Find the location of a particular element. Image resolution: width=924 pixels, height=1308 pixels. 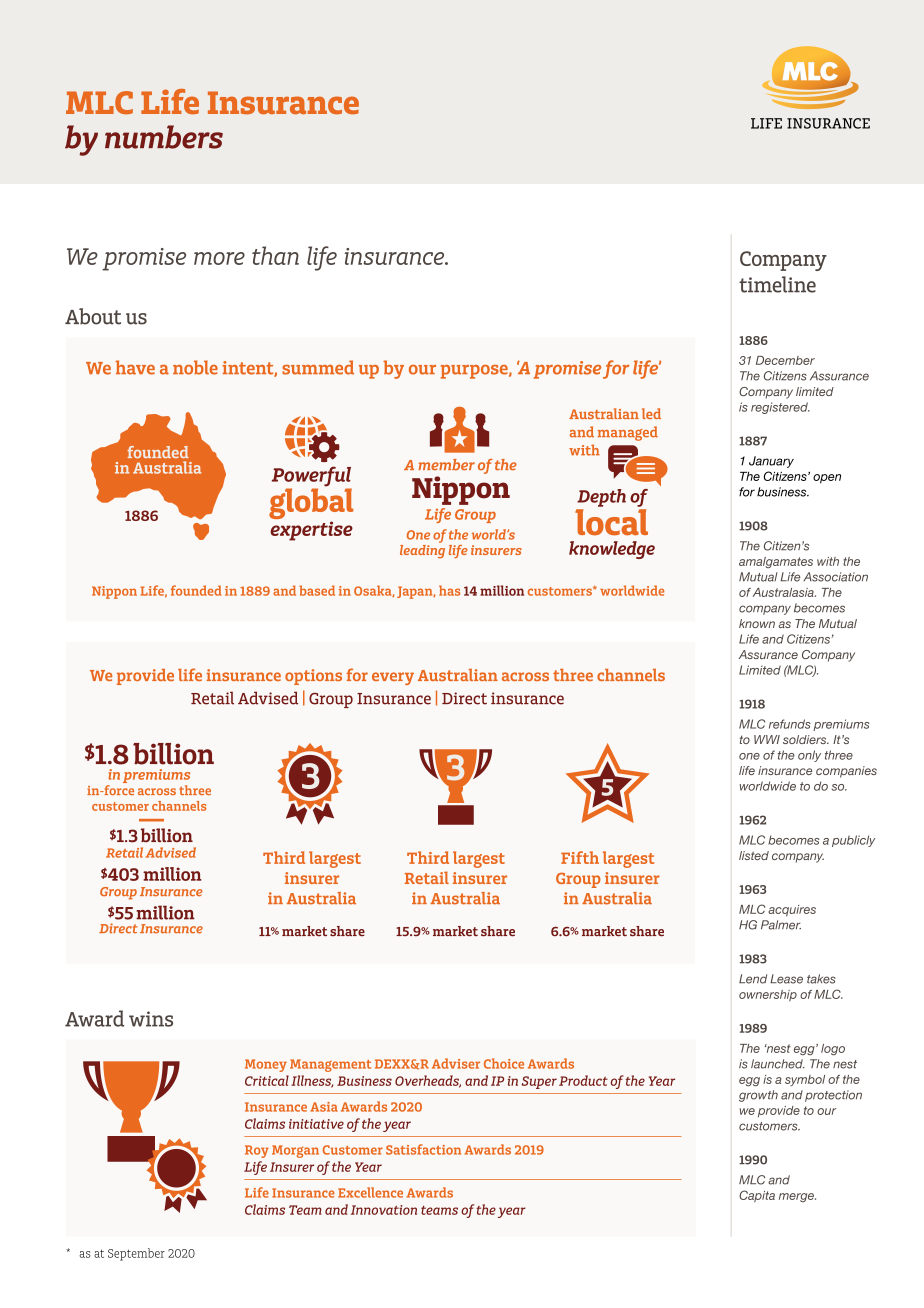

January is located at coordinates (771, 462).
